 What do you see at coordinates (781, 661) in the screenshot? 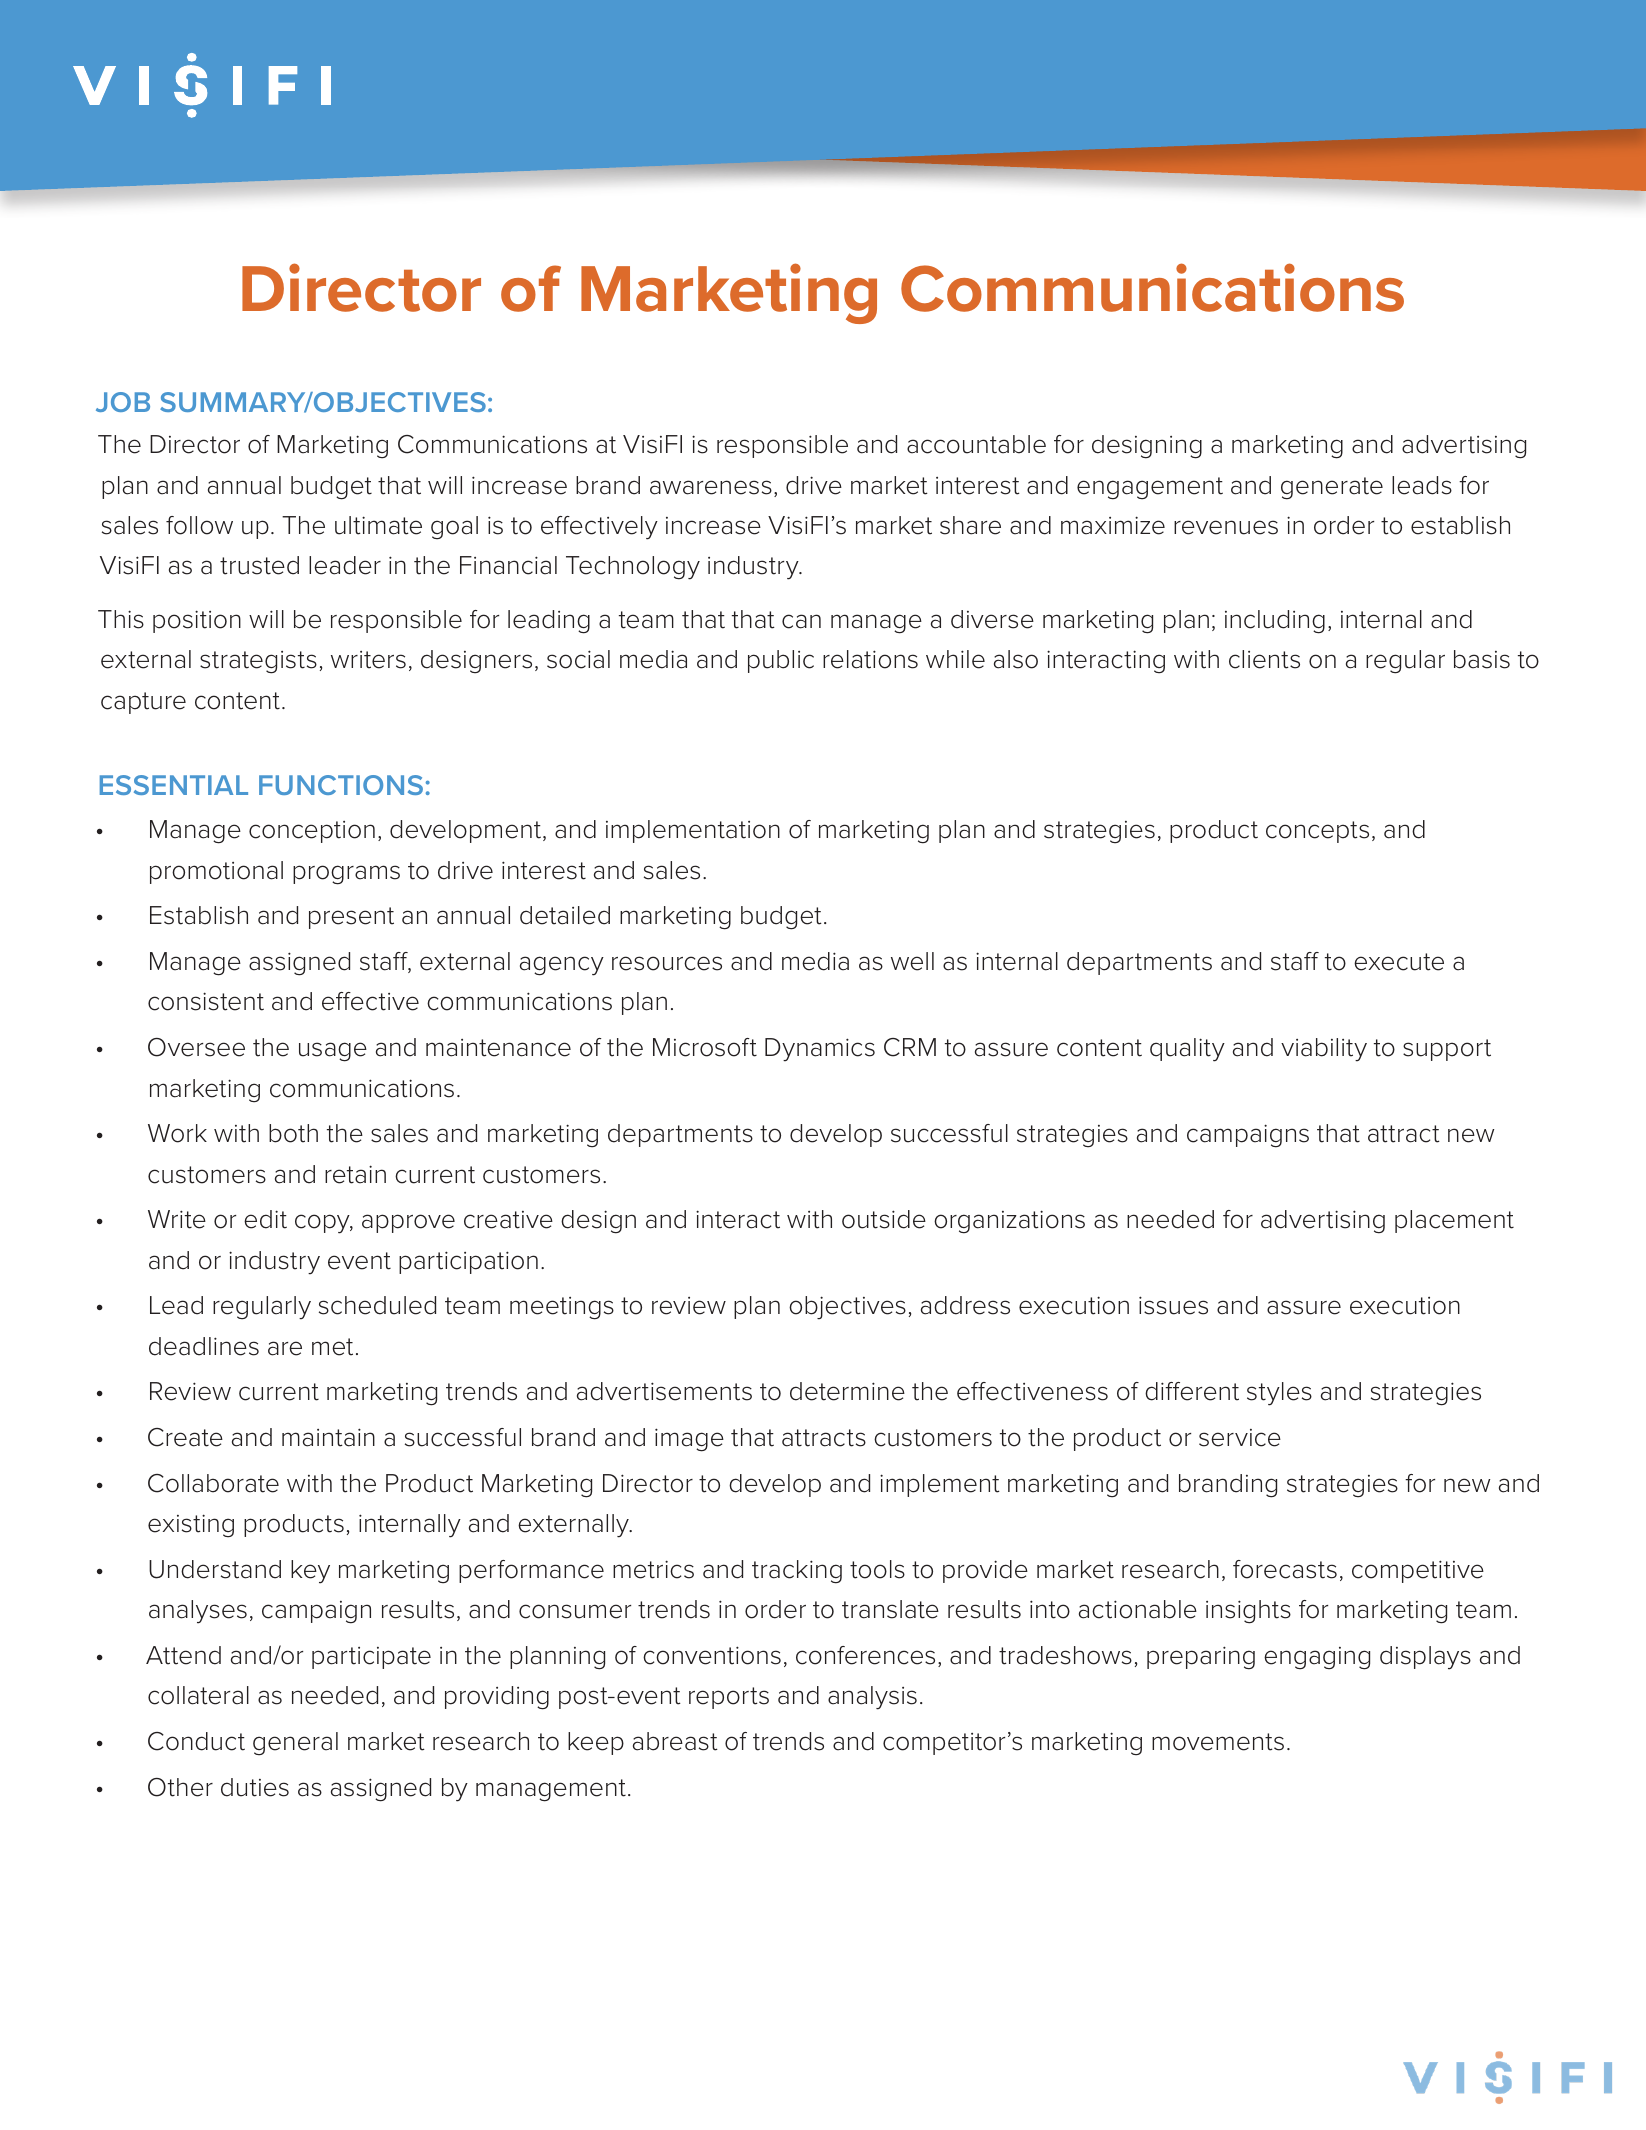
I see `public` at bounding box center [781, 661].
